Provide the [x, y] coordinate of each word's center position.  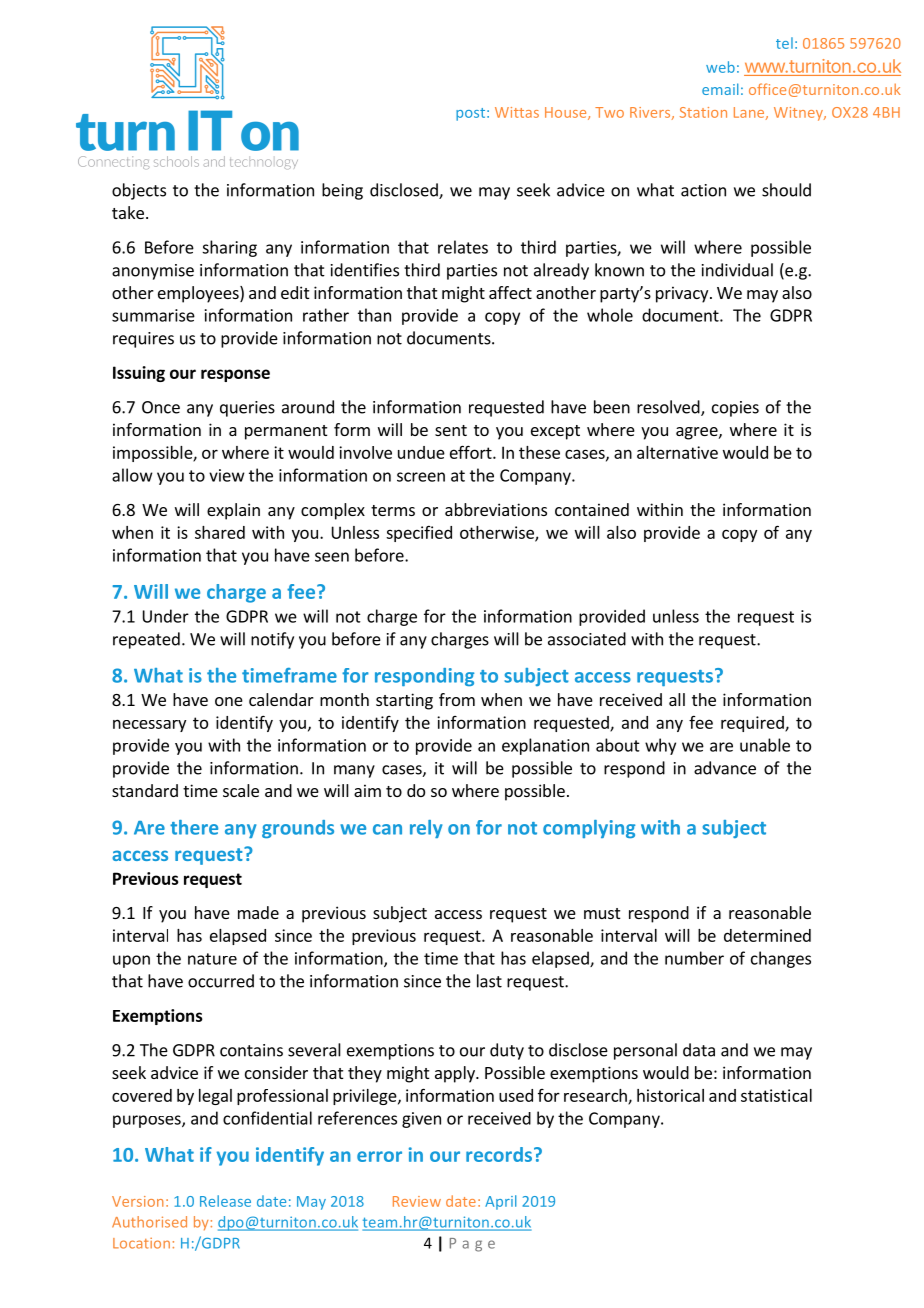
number [694, 958]
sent [451, 430]
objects [139, 191]
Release [225, 1201]
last [489, 981]
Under [166, 616]
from [457, 699]
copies [735, 409]
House [567, 113]
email [720, 89]
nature [212, 959]
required [753, 724]
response [235, 375]
